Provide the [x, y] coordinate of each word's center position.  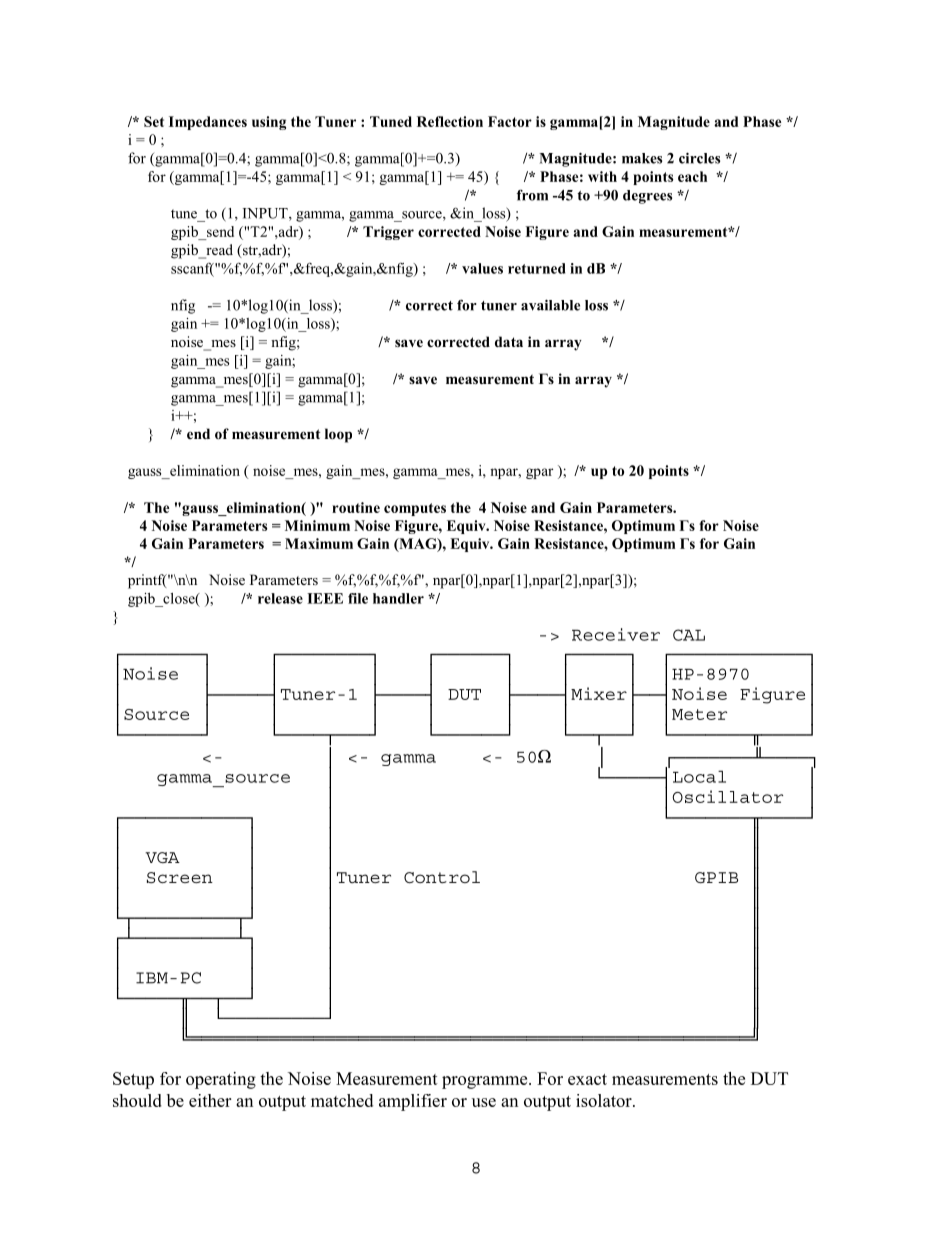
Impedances [208, 123]
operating [221, 1080]
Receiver [616, 634]
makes [642, 158]
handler [398, 598]
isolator [605, 1100]
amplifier [413, 1102]
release [280, 598]
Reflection [450, 121]
